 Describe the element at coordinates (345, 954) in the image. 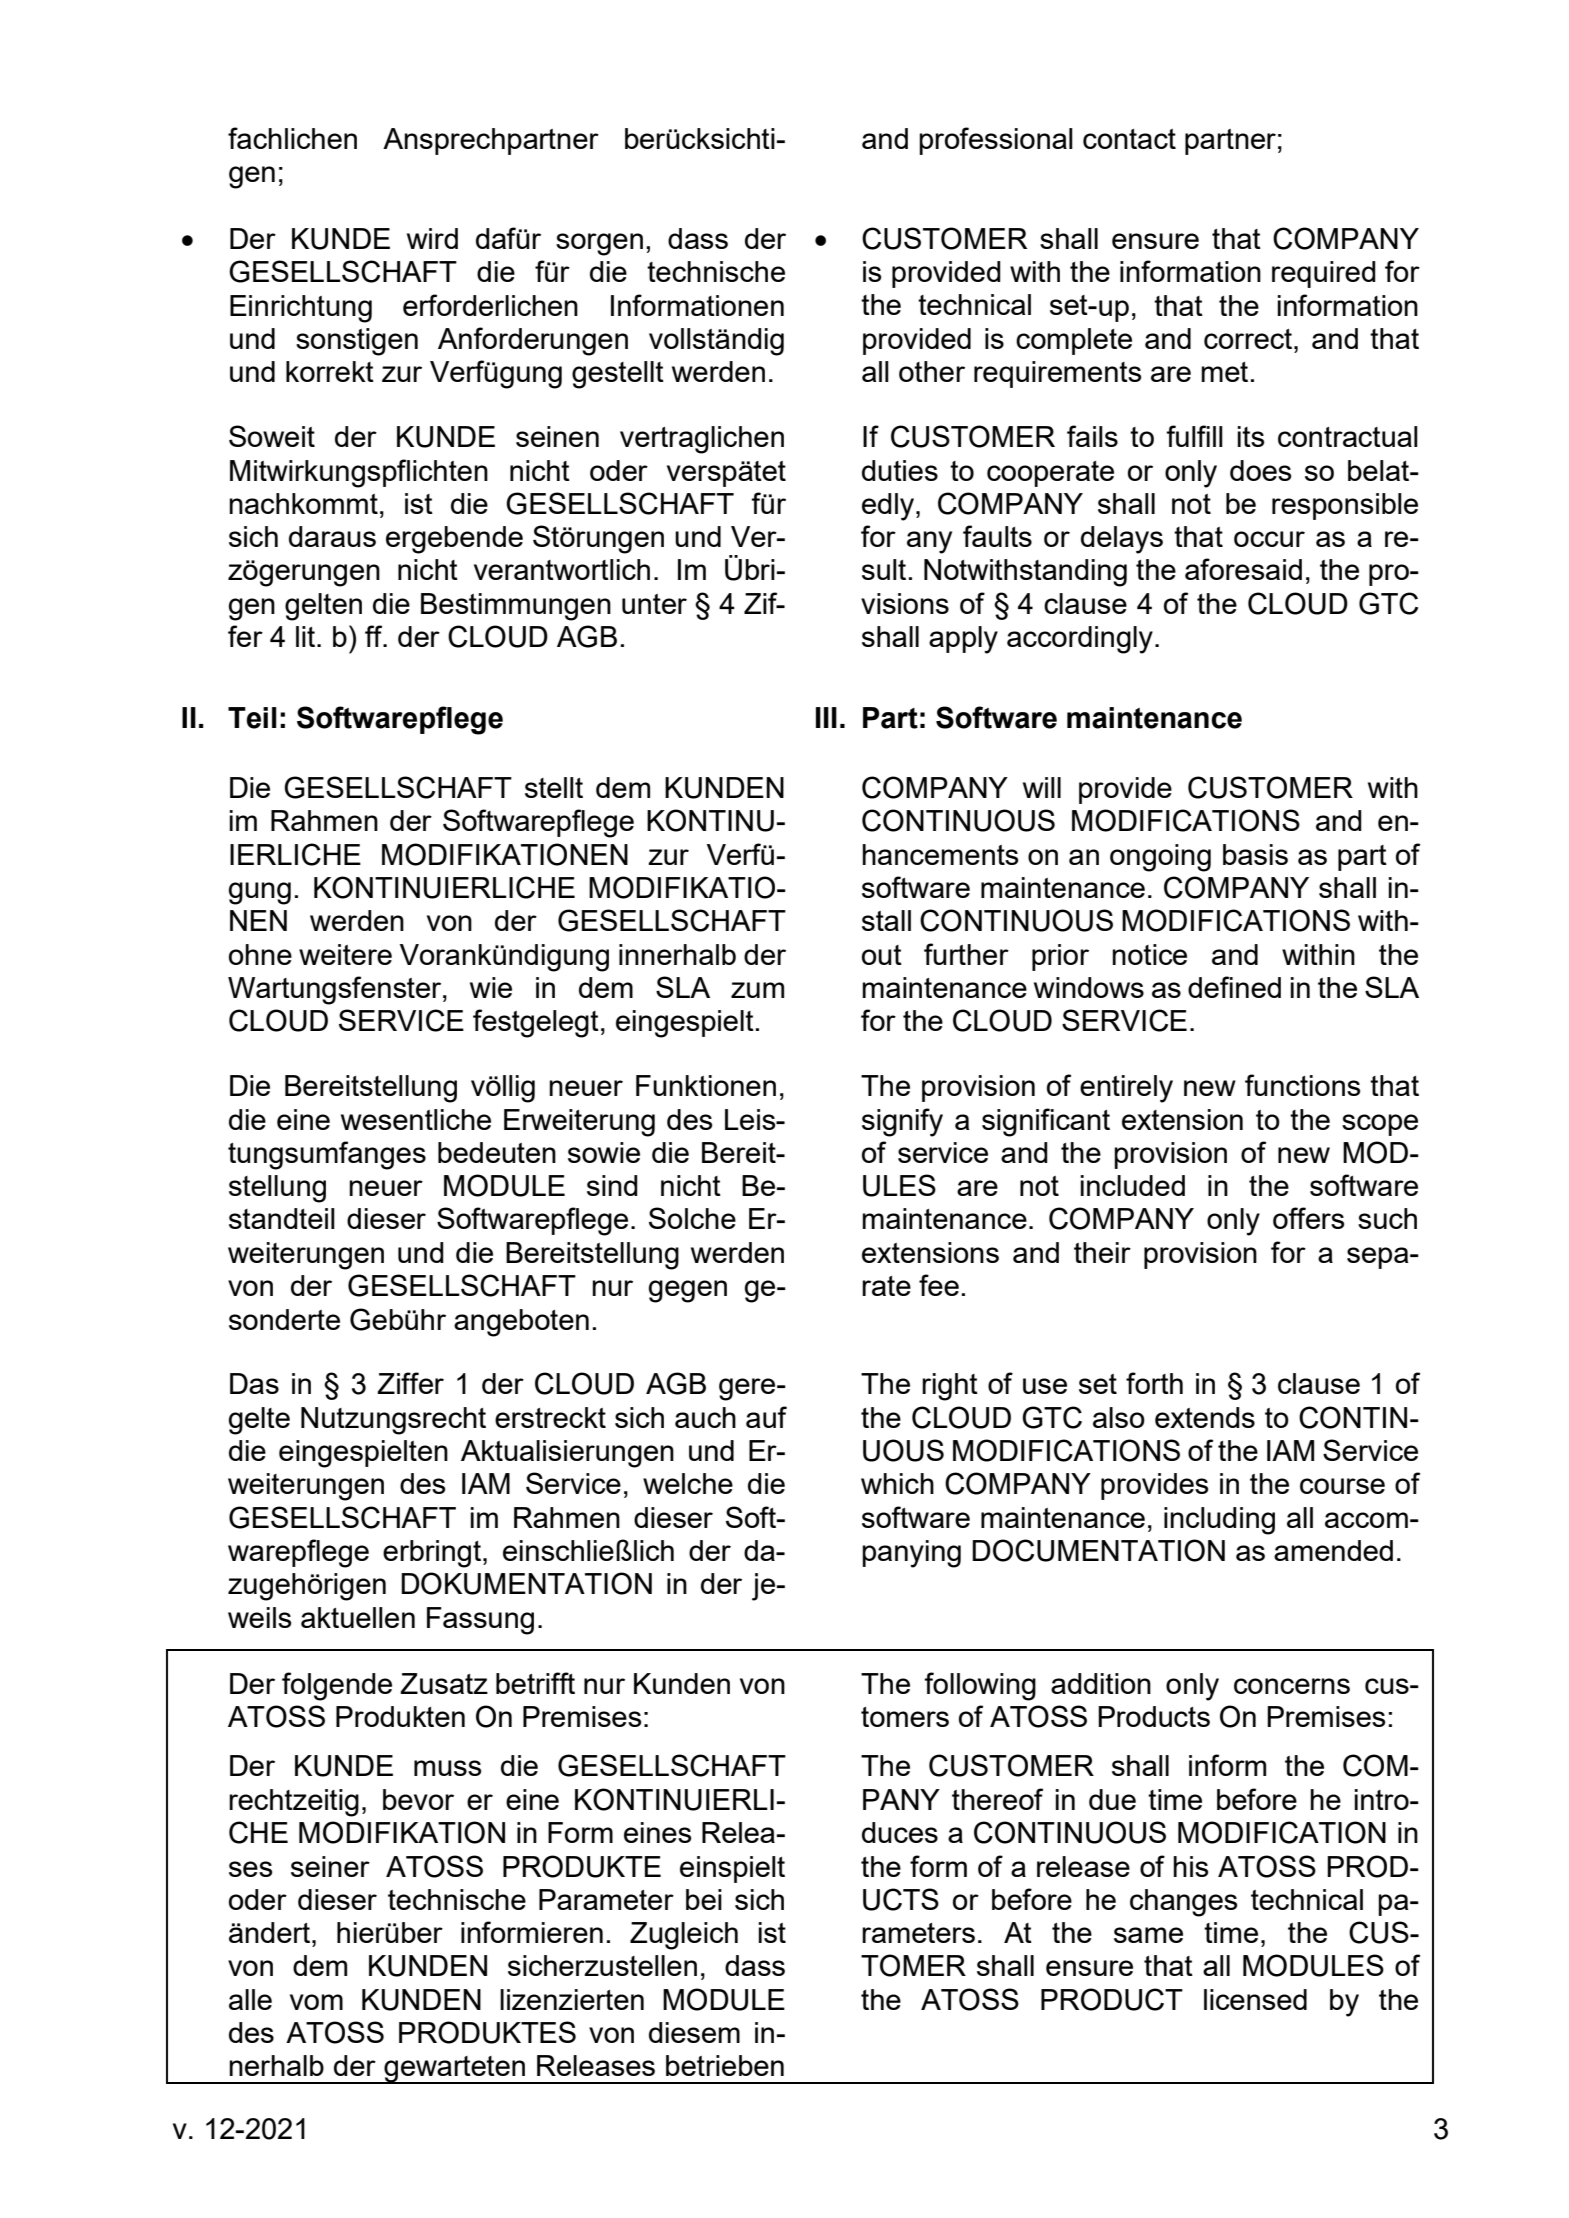

I see `weitere` at that location.
